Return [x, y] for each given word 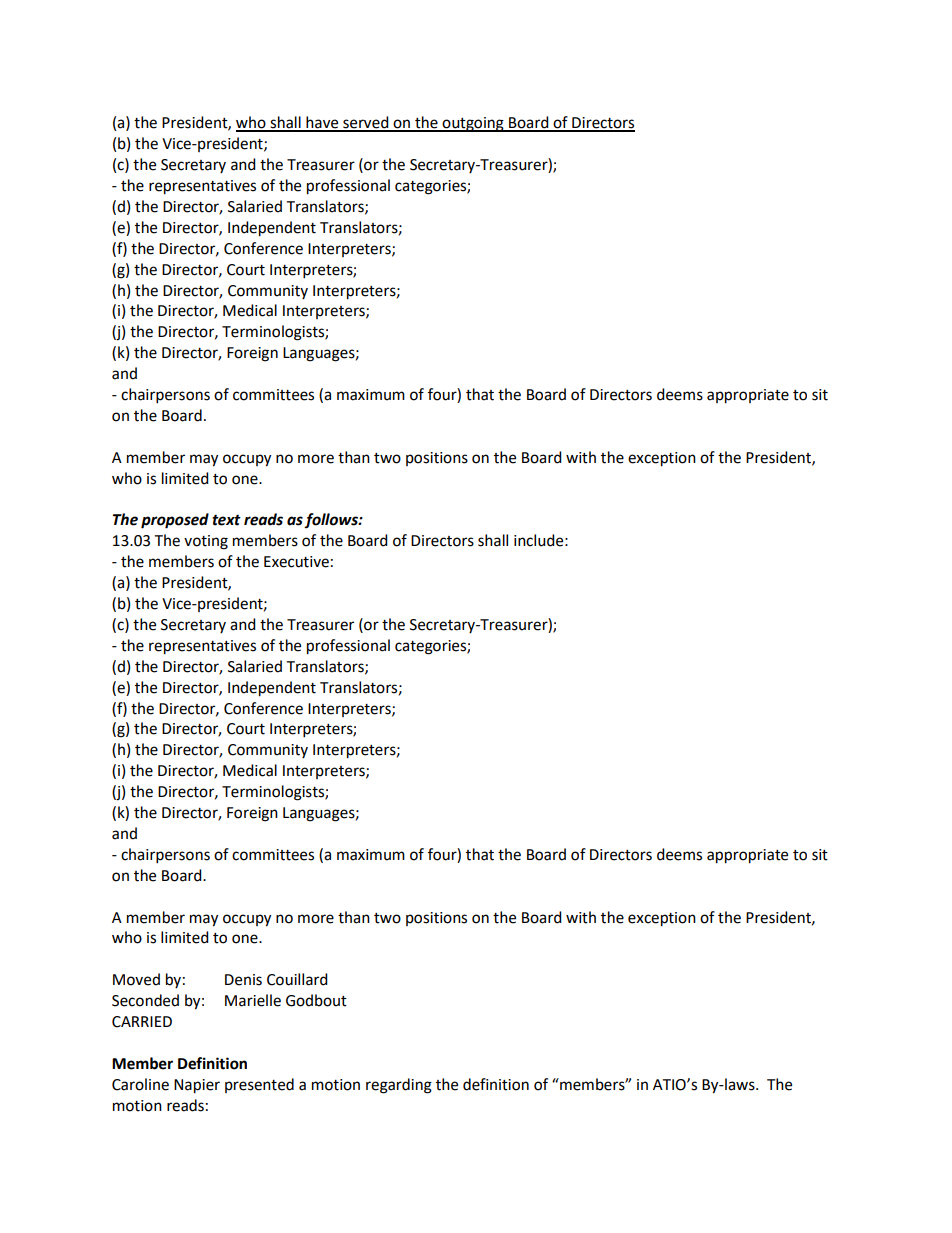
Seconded [145, 1000]
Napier [197, 1086]
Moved [136, 979]
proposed [175, 521]
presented [259, 1085]
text [226, 520]
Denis [243, 980]
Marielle [253, 1000]
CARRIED [142, 1022]
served [366, 123]
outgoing [473, 124]
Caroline [140, 1084]
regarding [399, 1086]
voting [206, 542]
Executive [296, 562]
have [322, 123]
